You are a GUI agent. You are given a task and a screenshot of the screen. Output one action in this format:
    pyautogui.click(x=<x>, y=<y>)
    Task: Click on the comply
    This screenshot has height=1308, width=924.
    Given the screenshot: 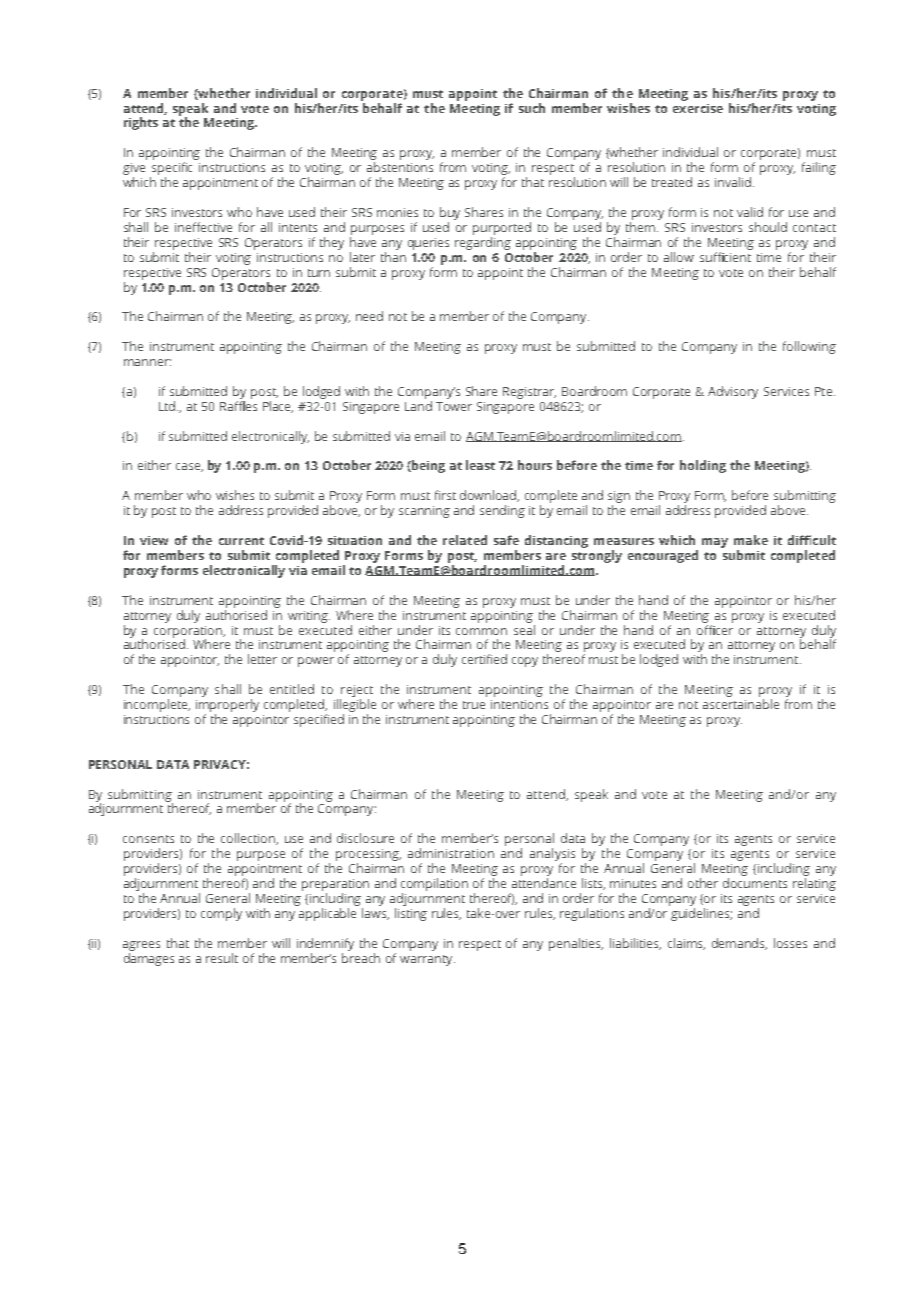 What is the action you would take?
    pyautogui.click(x=221, y=914)
